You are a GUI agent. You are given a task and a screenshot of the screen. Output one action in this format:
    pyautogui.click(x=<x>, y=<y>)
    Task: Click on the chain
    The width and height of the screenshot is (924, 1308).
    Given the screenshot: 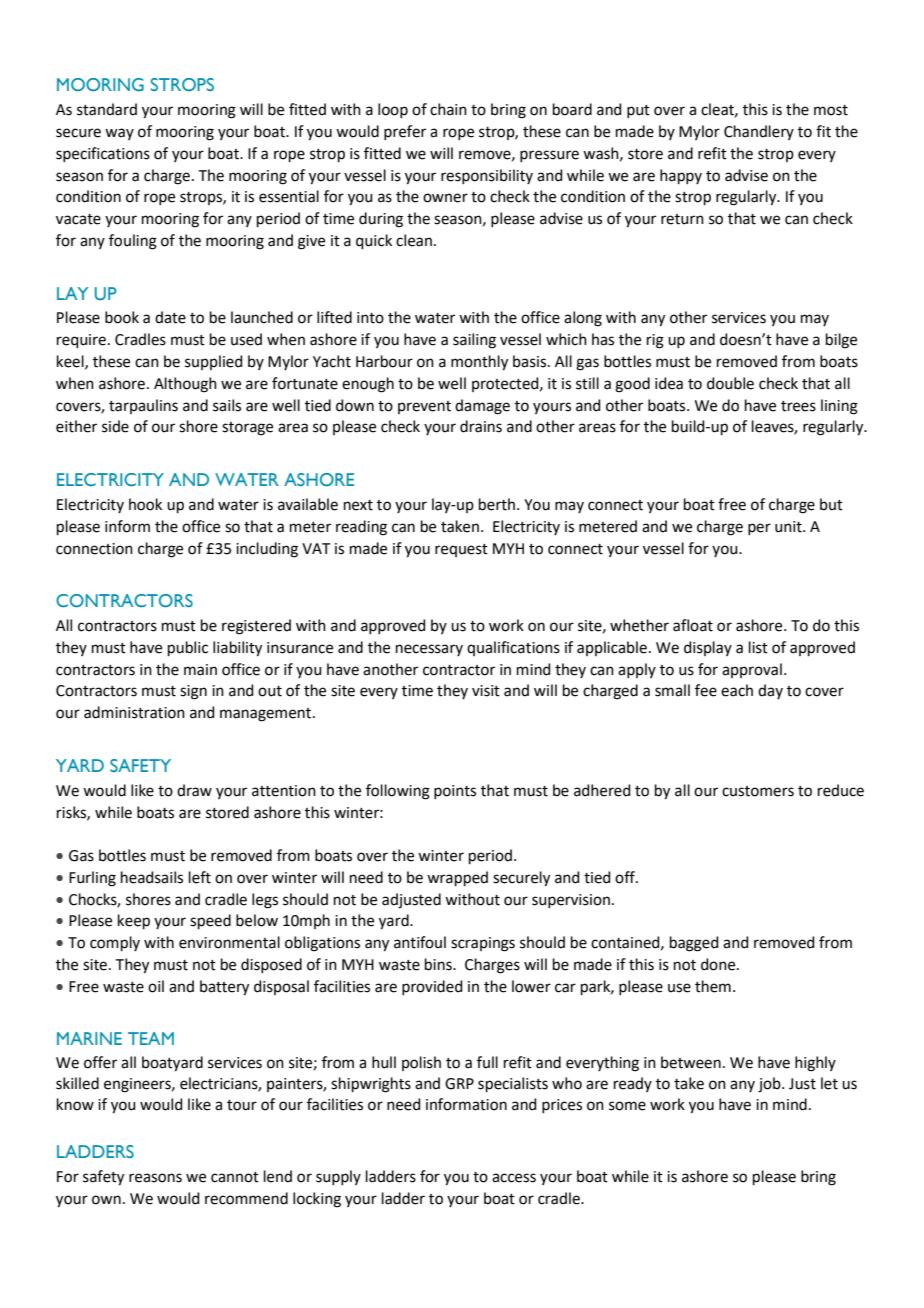 What is the action you would take?
    pyautogui.click(x=448, y=109)
